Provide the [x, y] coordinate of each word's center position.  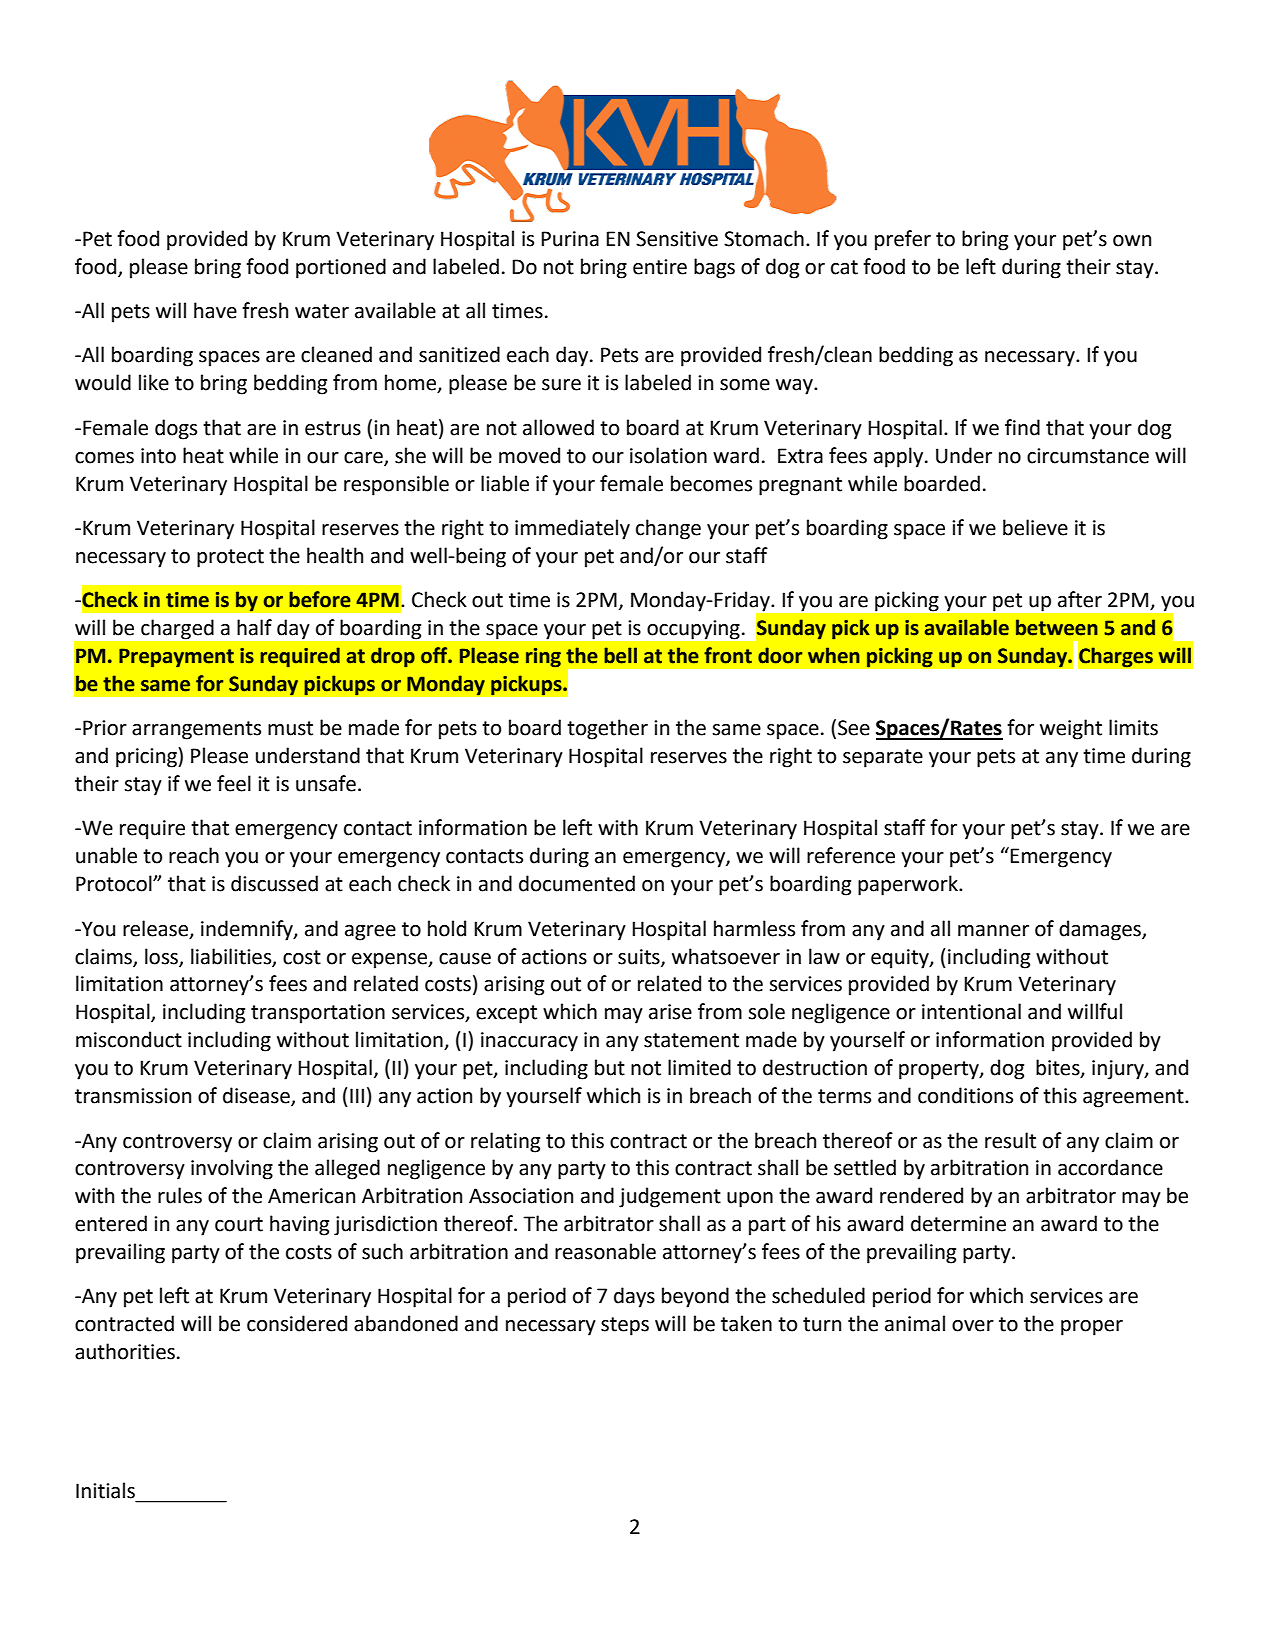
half [254, 627]
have [215, 310]
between [1057, 627]
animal [915, 1323]
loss [162, 957]
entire [660, 267]
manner [993, 931]
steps [625, 1326]
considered [297, 1323]
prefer [903, 240]
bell [620, 655]
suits [640, 958]
